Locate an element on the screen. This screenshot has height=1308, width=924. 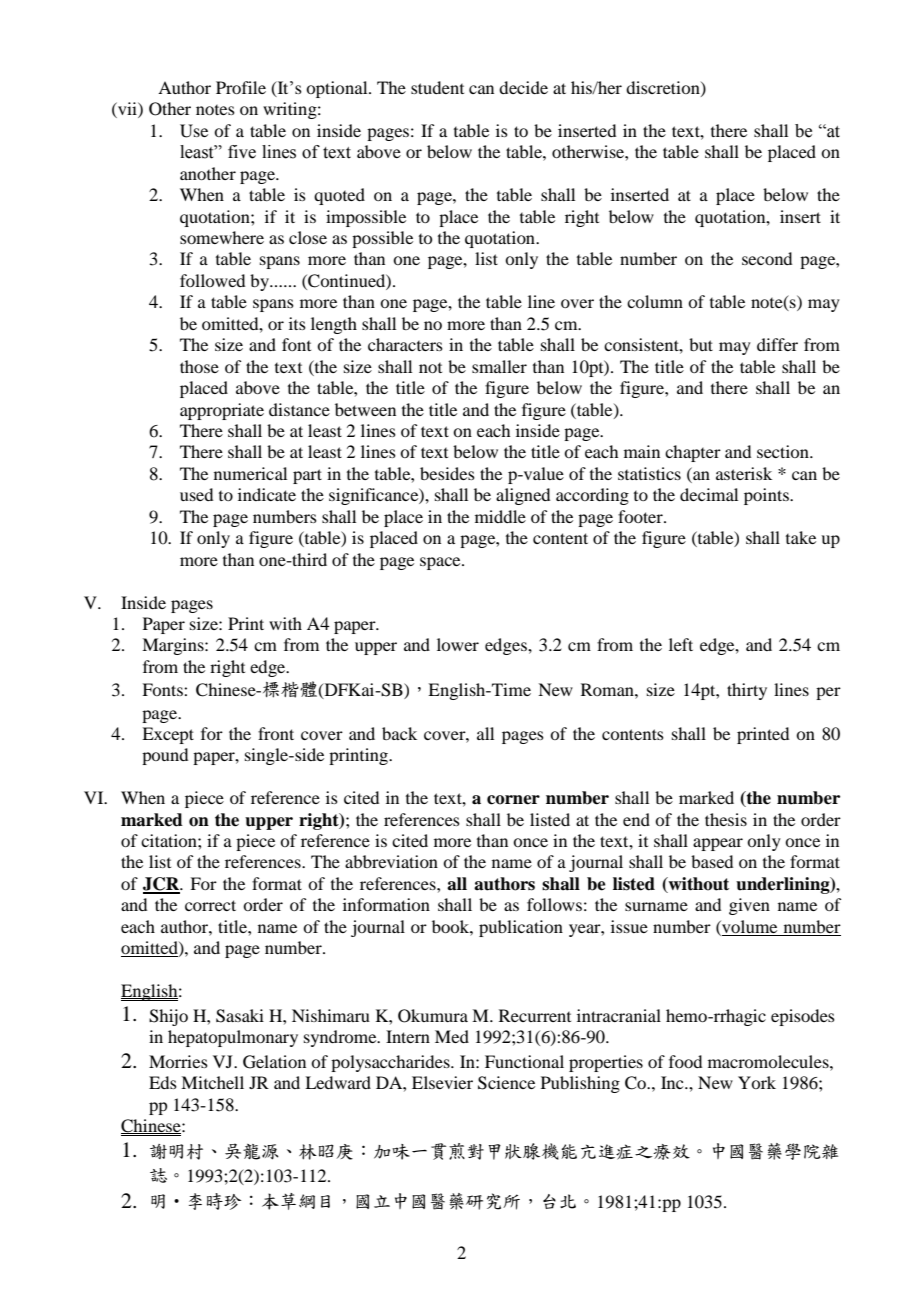
front is located at coordinates (276, 733).
